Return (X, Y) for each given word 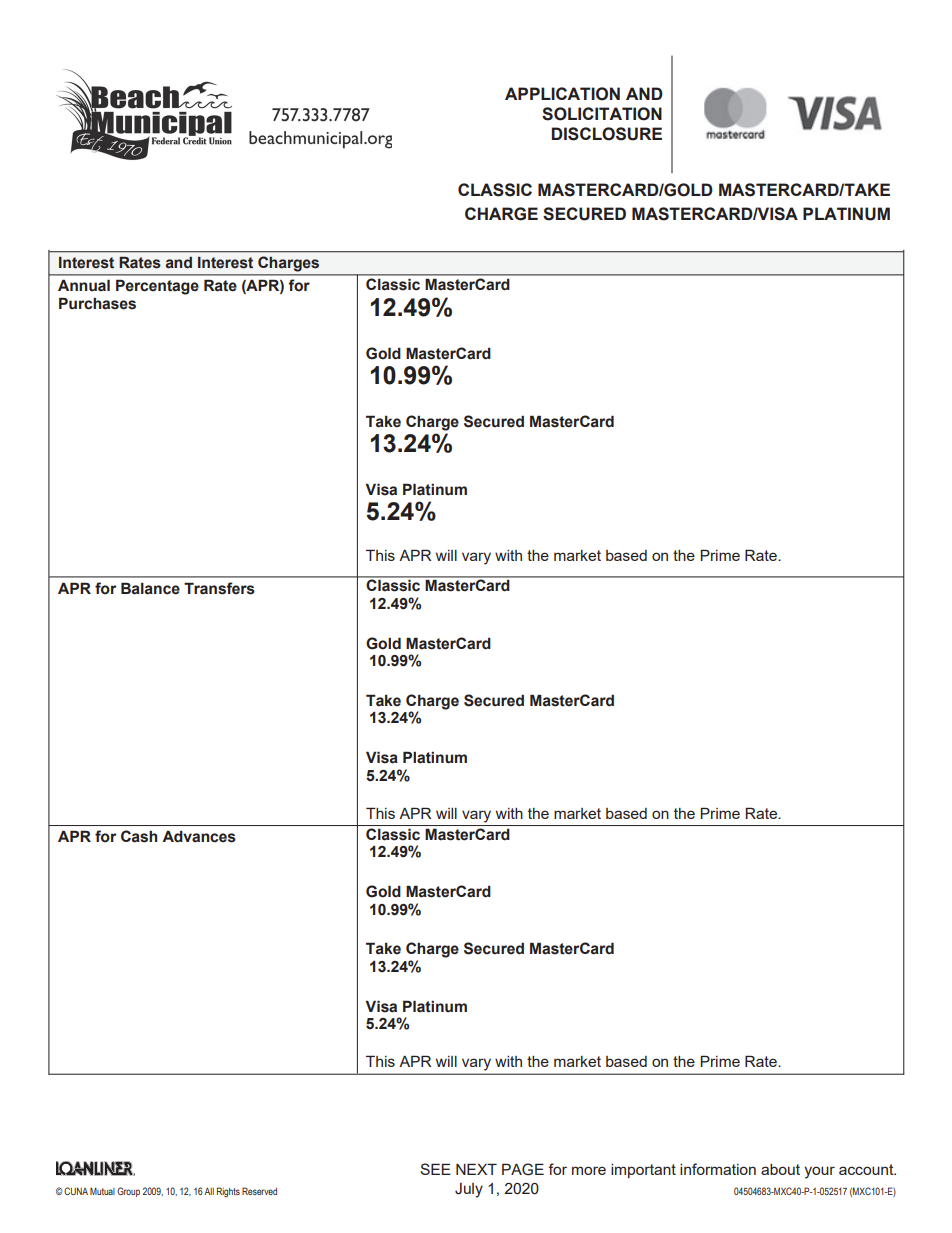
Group (128, 1192)
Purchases (97, 303)
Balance (150, 588)
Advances (199, 836)
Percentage (157, 287)
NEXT (476, 1169)
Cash (139, 836)
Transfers (219, 588)
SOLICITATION (602, 114)
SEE (435, 1169)
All (209, 1191)
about (780, 1169)
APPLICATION (562, 94)
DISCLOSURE (607, 134)
